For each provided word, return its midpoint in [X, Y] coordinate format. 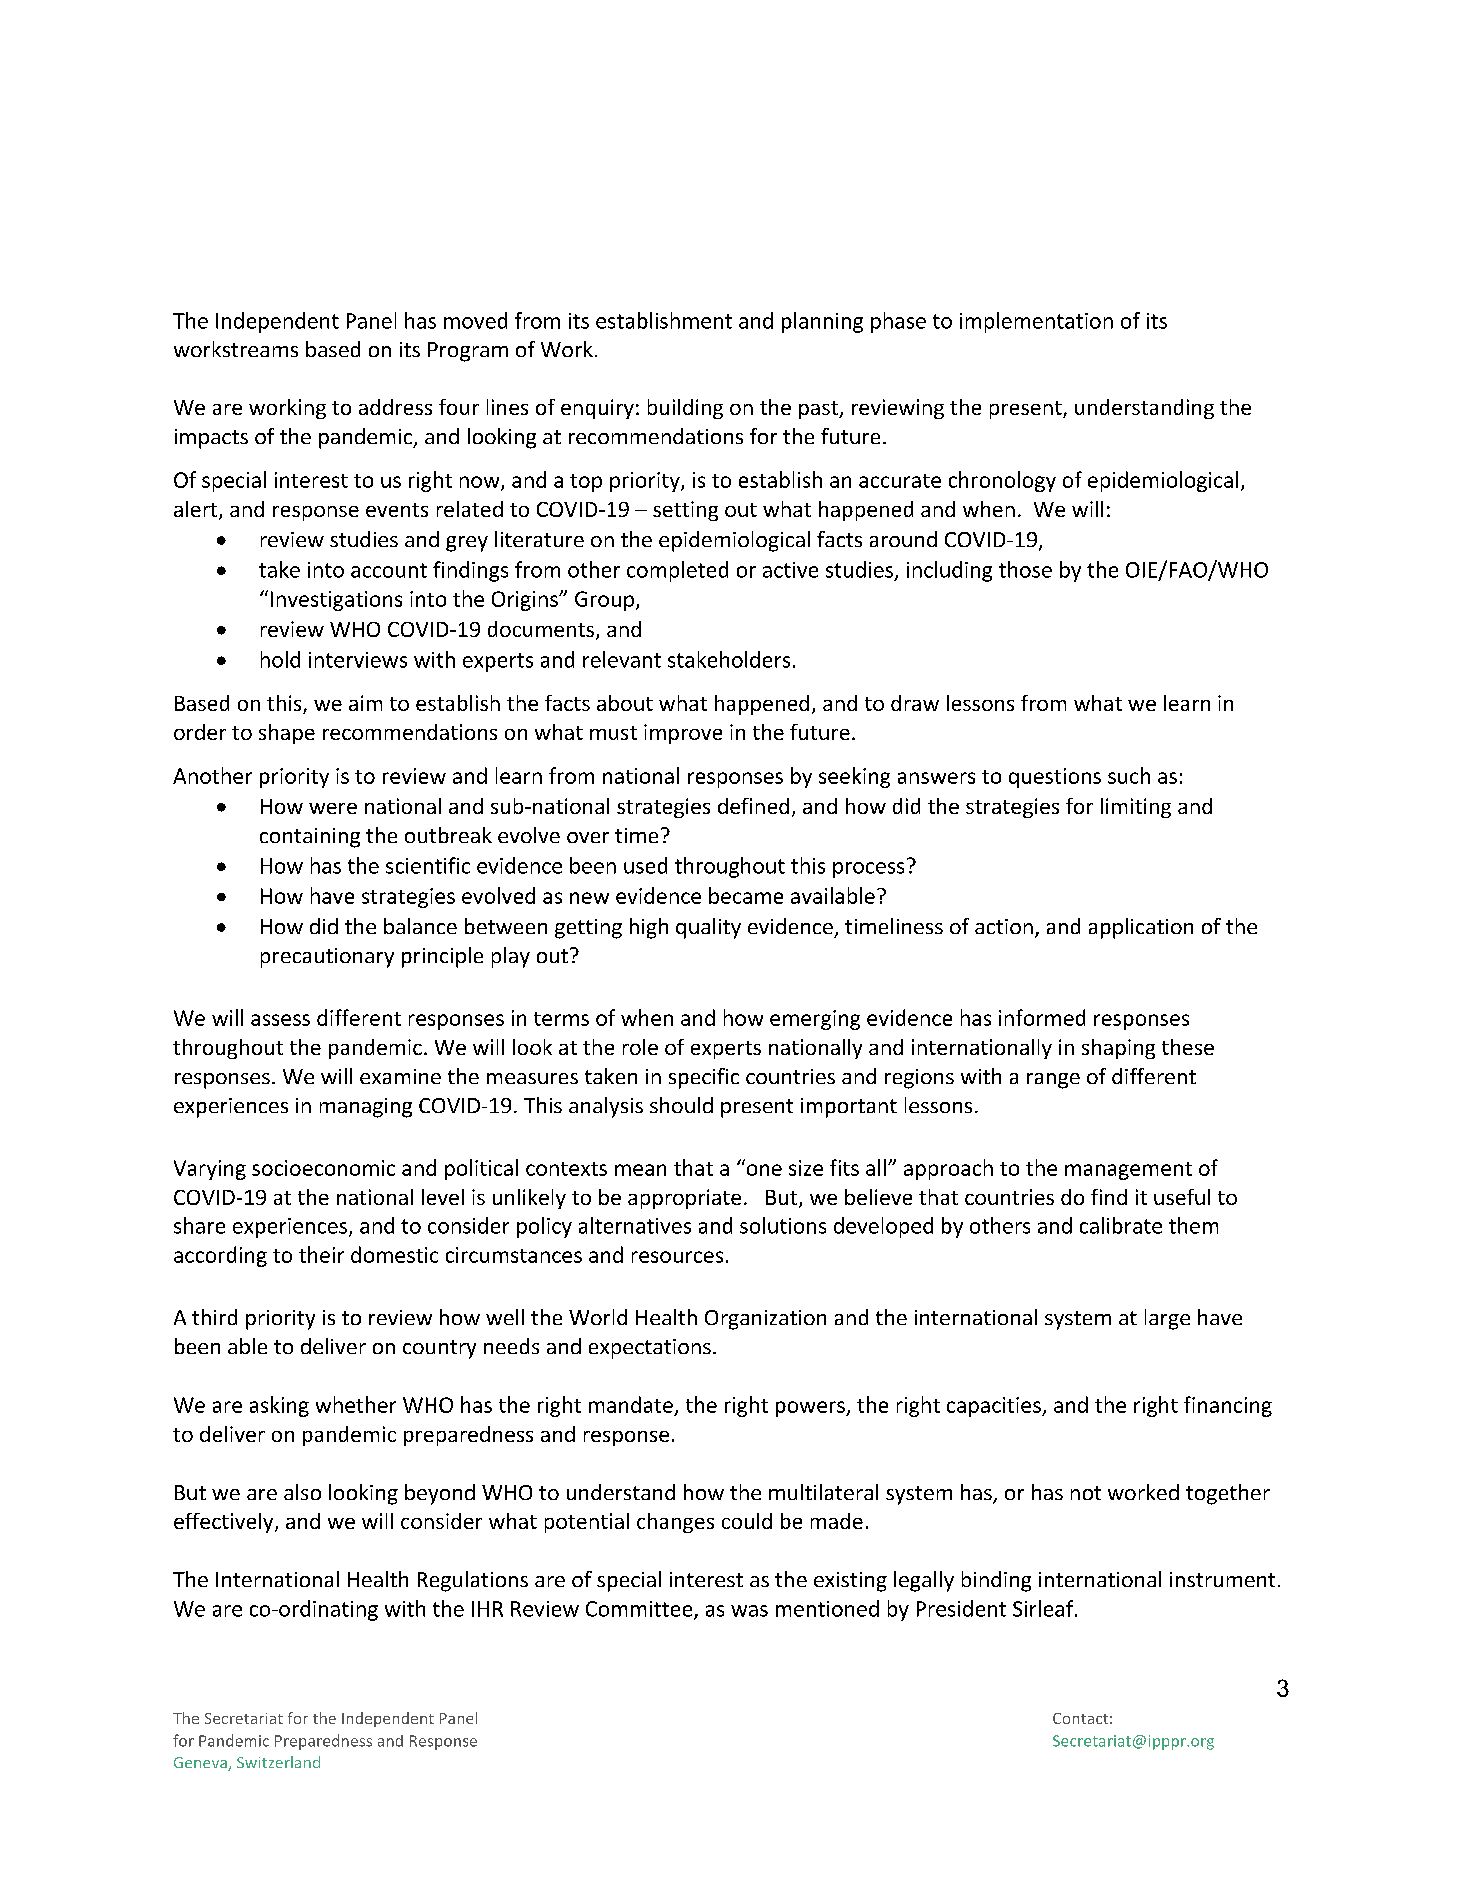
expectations [650, 1349]
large [1167, 1319]
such [1129, 775]
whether [356, 1404]
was [749, 1611]
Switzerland [278, 1762]
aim [365, 703]
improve [683, 734]
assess [280, 1020]
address [395, 407]
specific [704, 1078]
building [685, 409]
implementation [1036, 322]
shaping [1118, 1049]
